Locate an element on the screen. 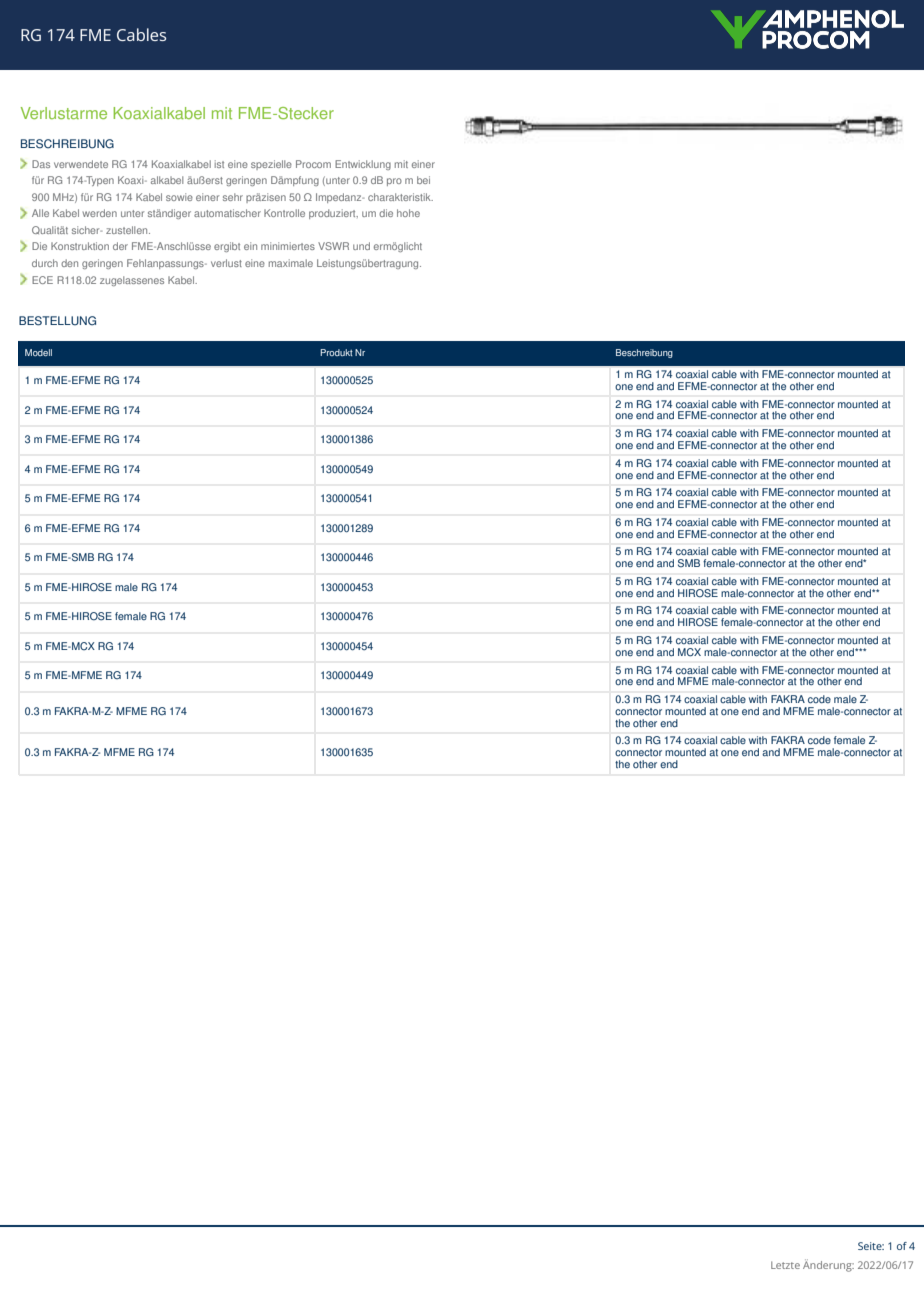 The width and height of the screenshot is (924, 1295). Alle is located at coordinates (40, 213).
